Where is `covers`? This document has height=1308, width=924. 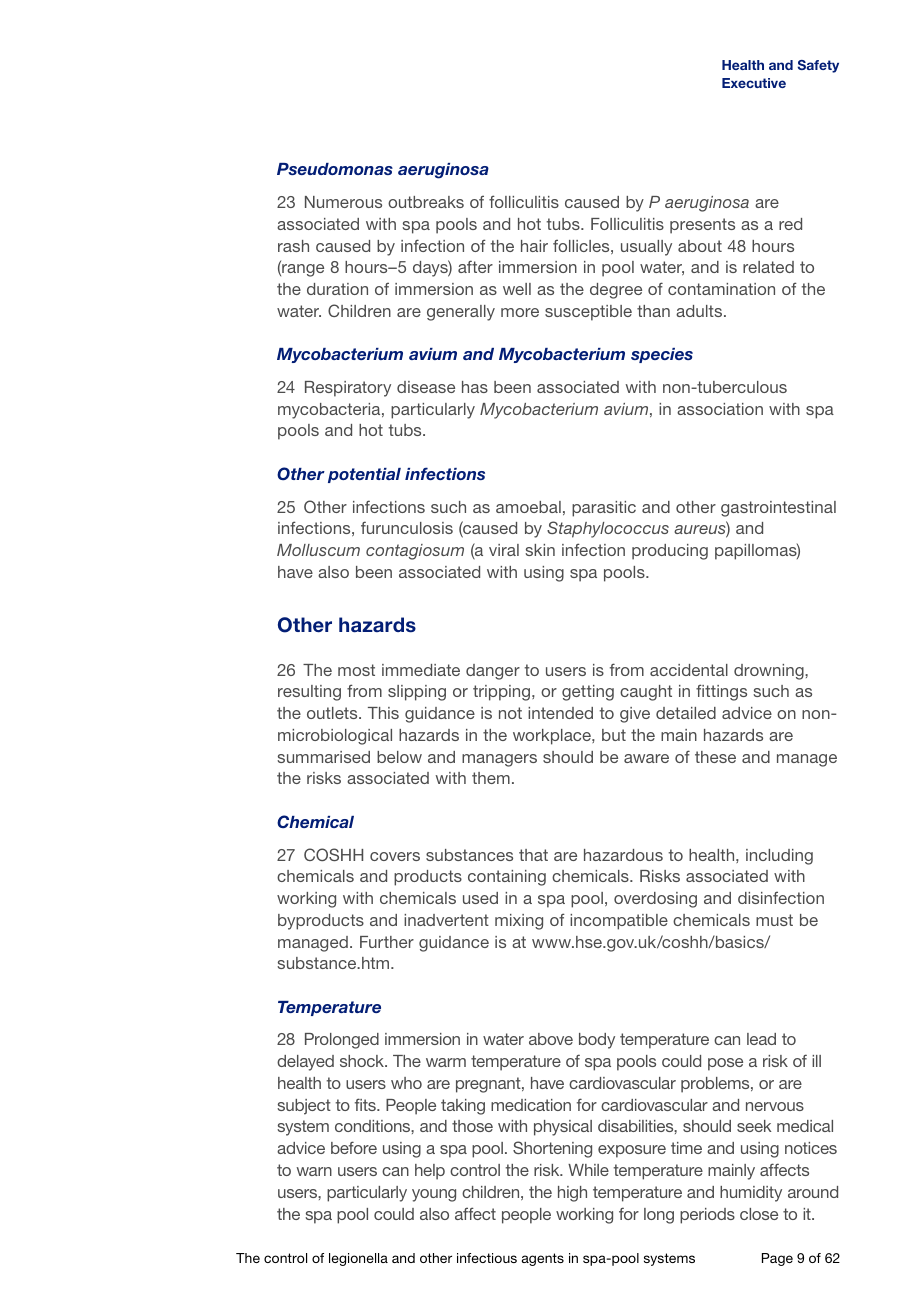 covers is located at coordinates (395, 856).
